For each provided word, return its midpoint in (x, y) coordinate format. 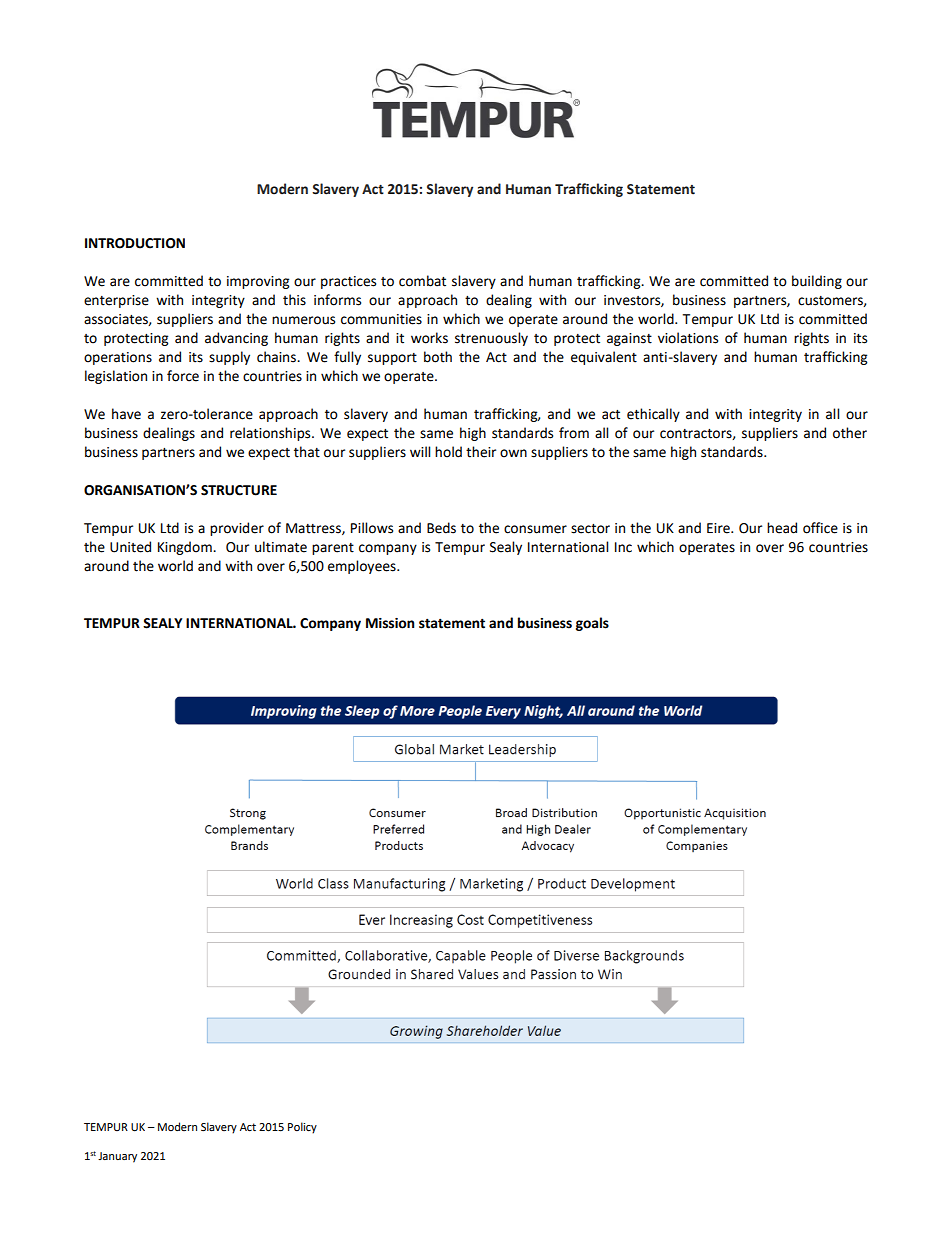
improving (258, 282)
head (782, 528)
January (117, 1157)
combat (422, 281)
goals (592, 624)
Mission (390, 623)
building (817, 282)
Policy (302, 1128)
